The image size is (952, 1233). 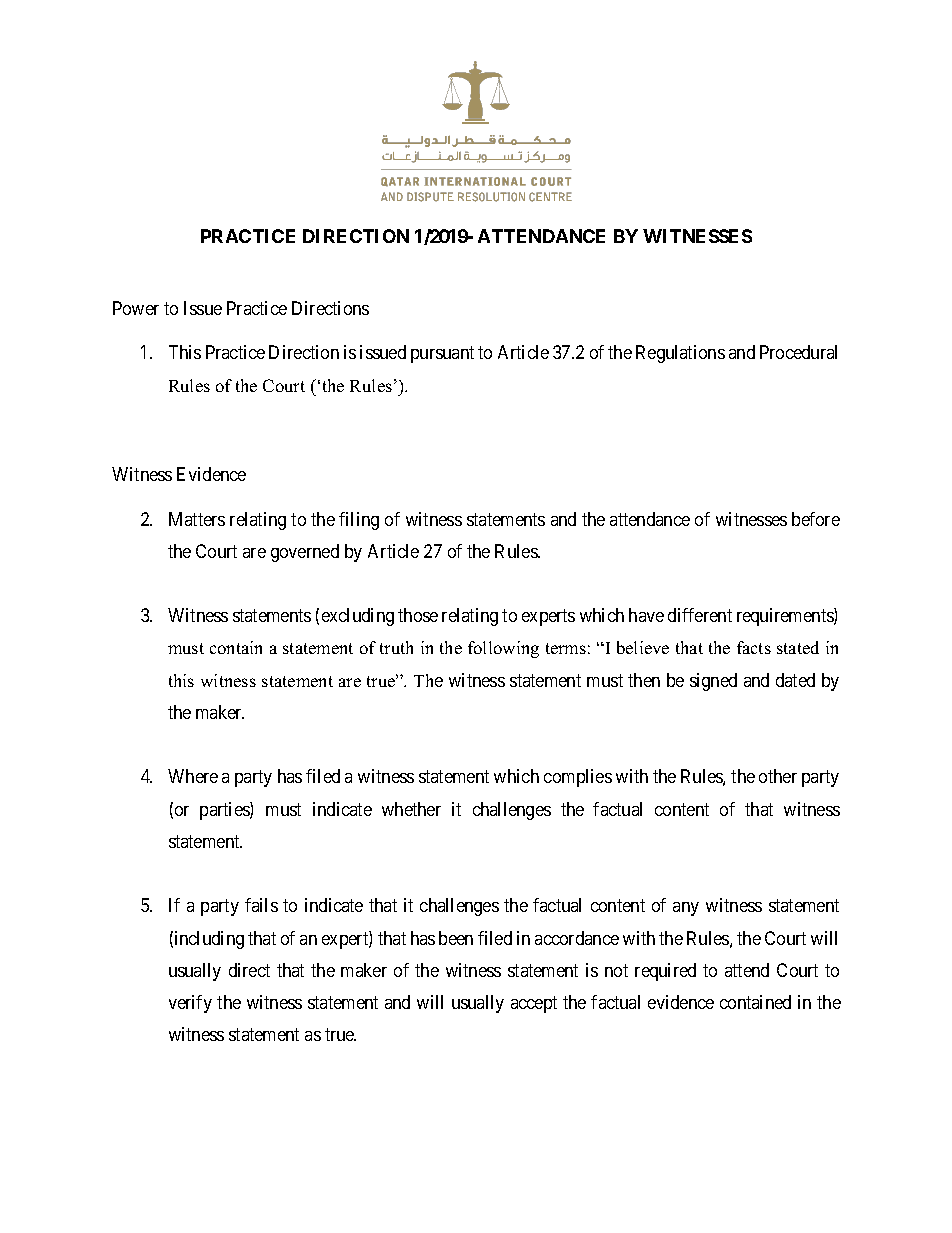 I want to click on Regulations, so click(x=680, y=354).
